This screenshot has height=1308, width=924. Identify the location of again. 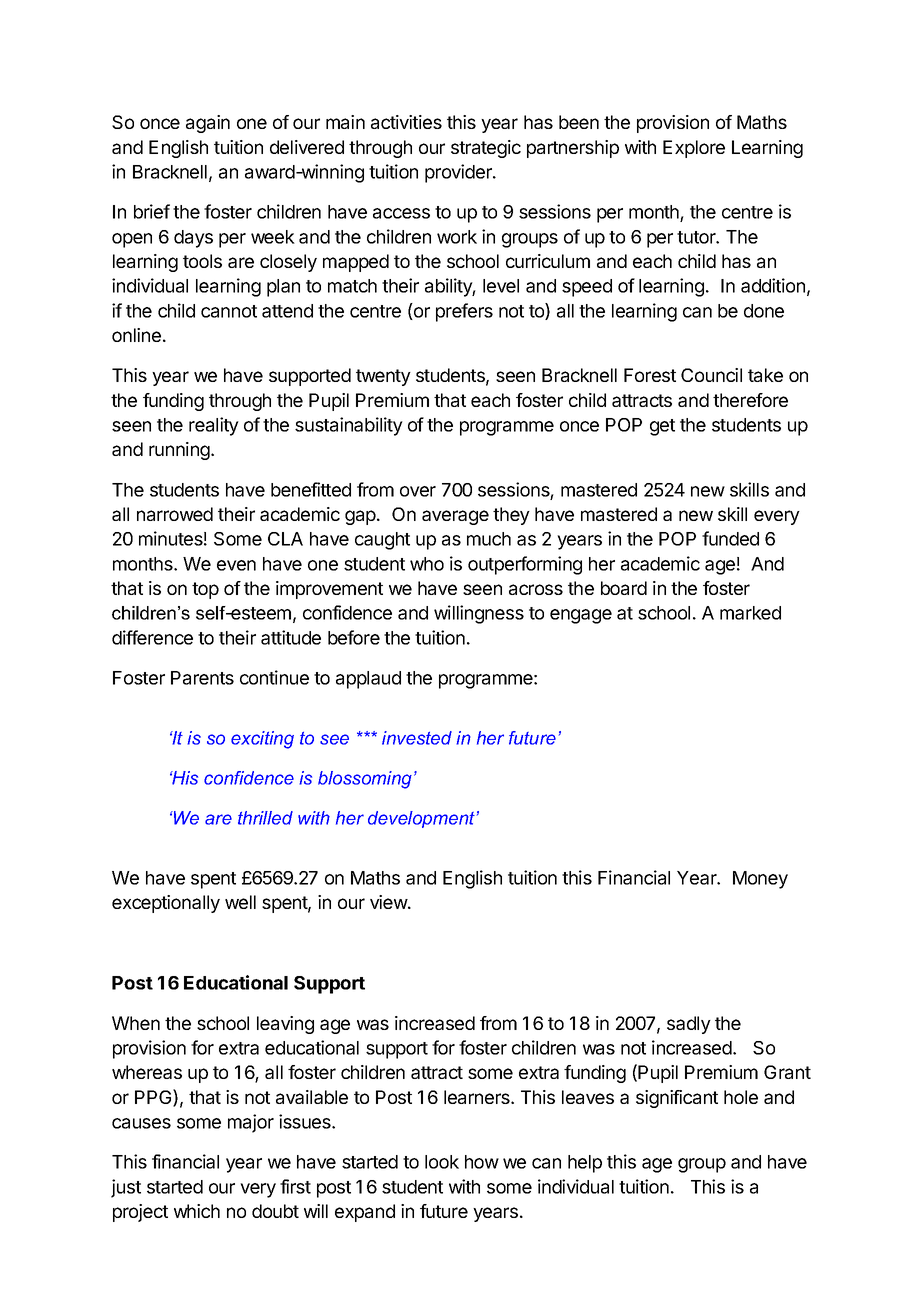
(208, 124).
